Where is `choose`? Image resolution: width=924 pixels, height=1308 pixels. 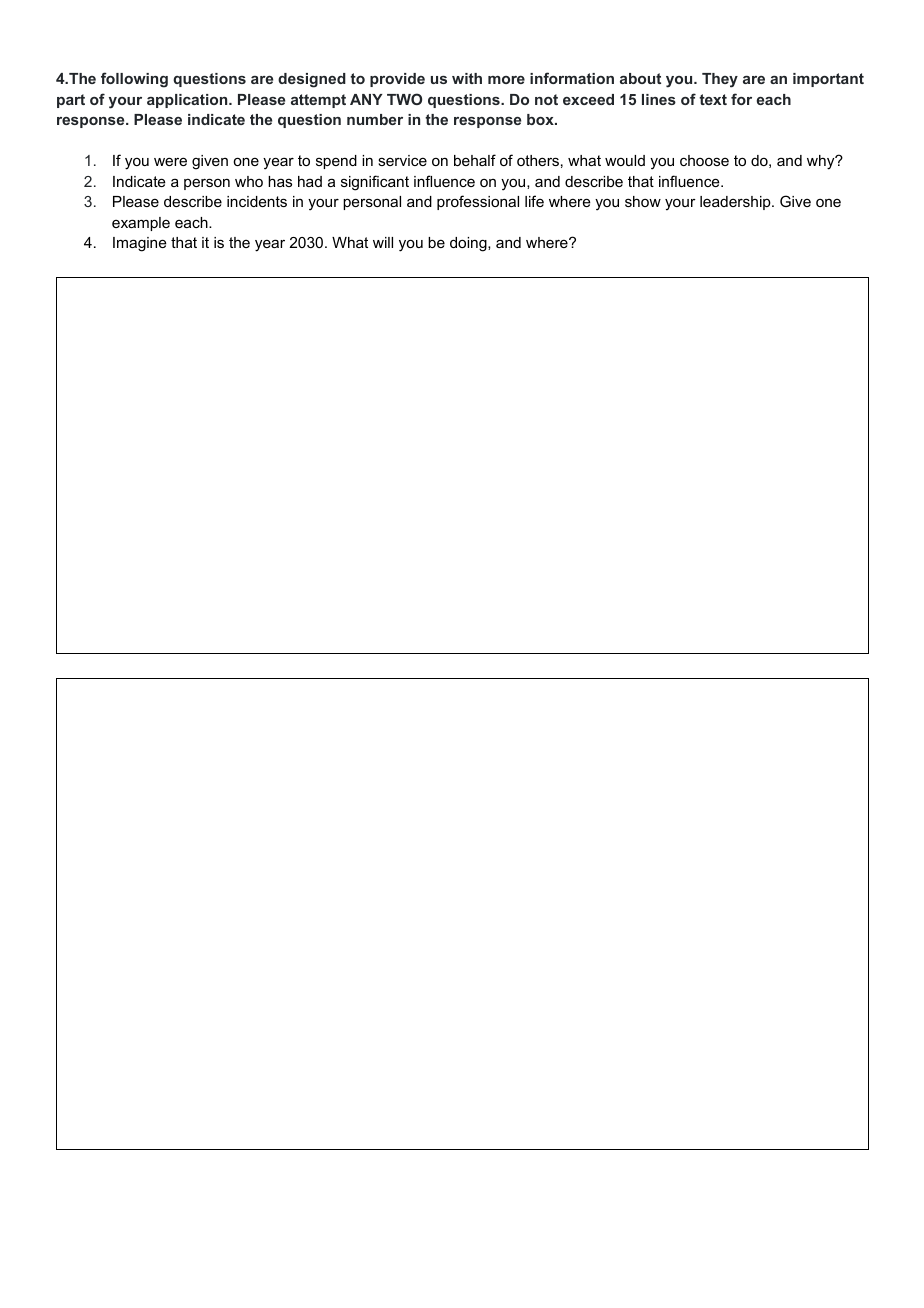 choose is located at coordinates (704, 160).
